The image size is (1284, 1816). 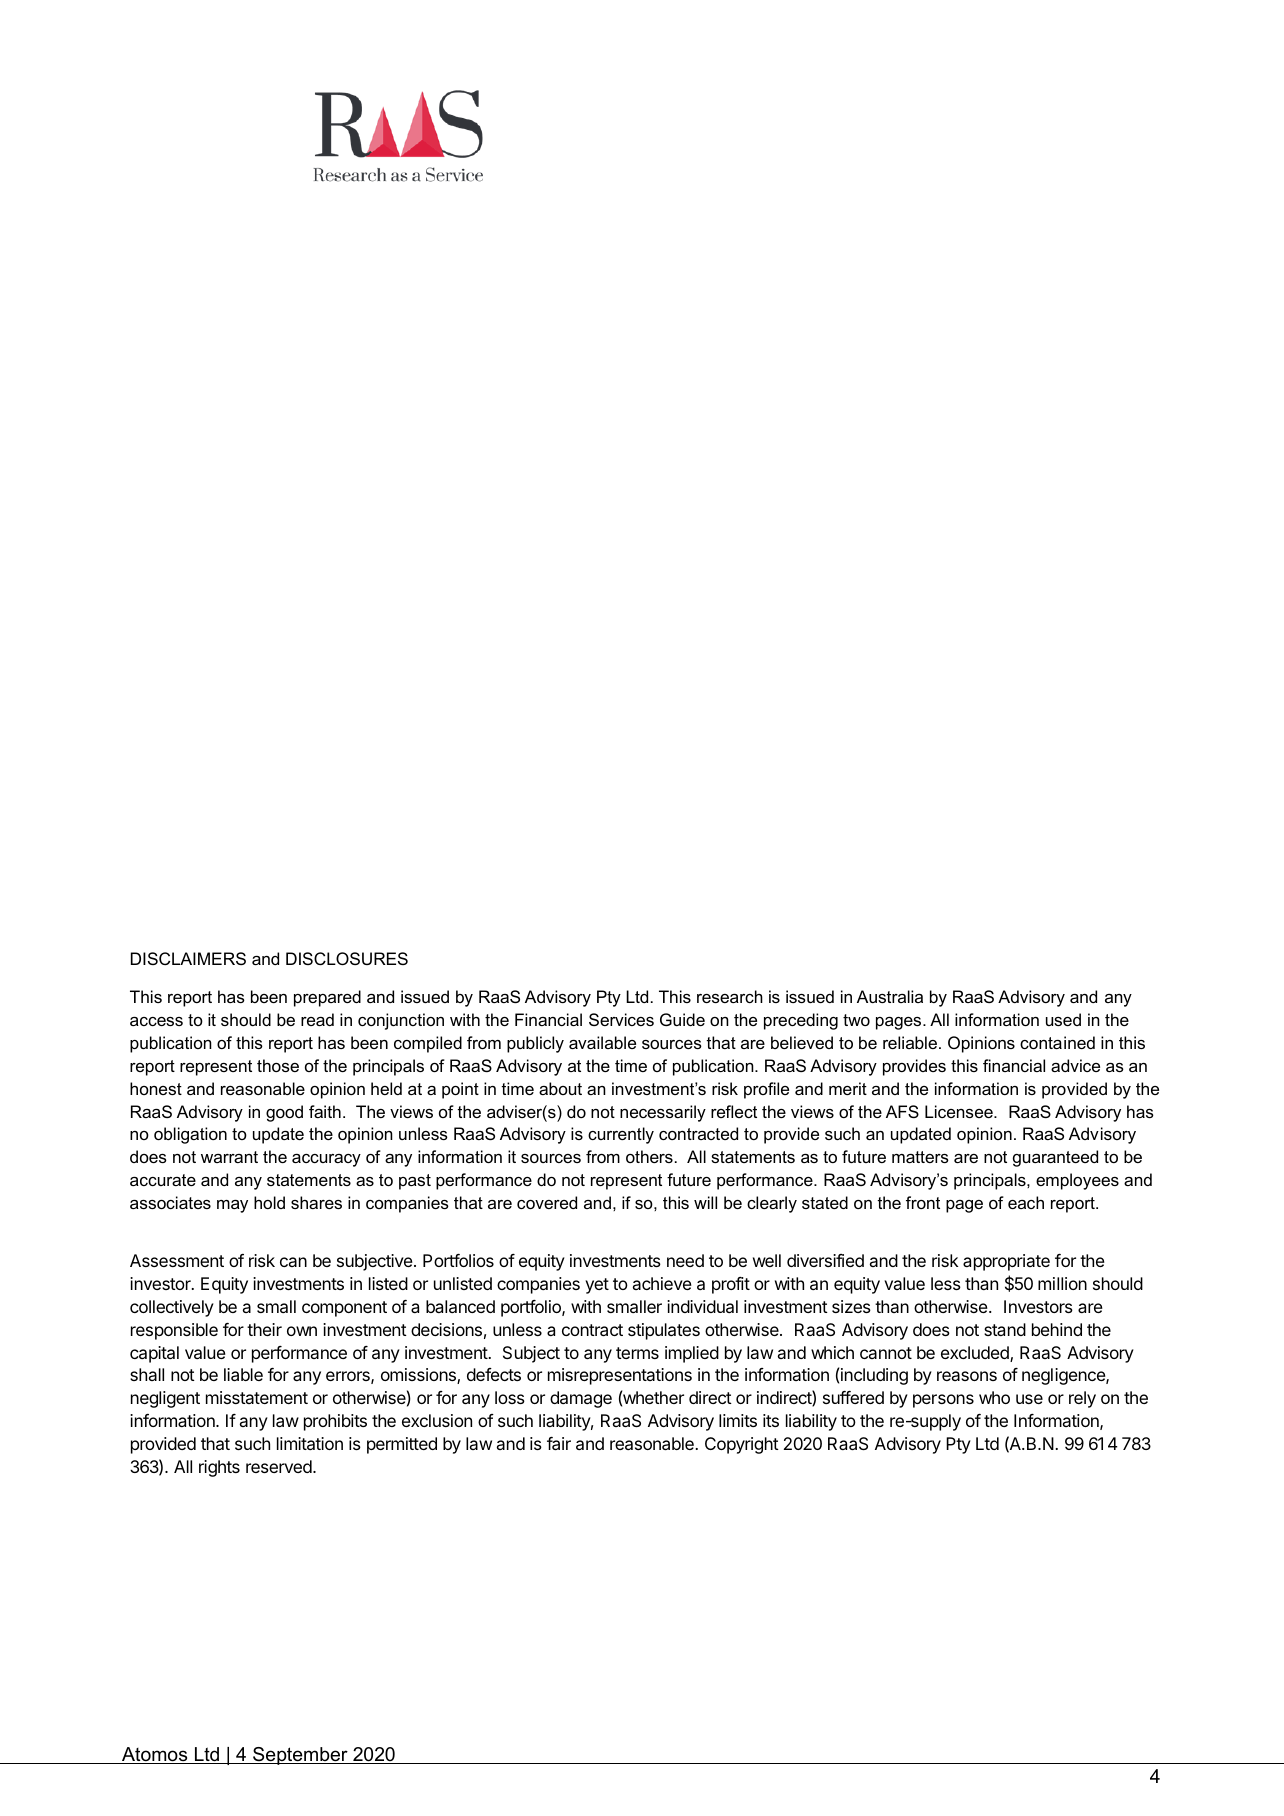 What do you see at coordinates (649, 1156) in the document?
I see `others` at bounding box center [649, 1156].
